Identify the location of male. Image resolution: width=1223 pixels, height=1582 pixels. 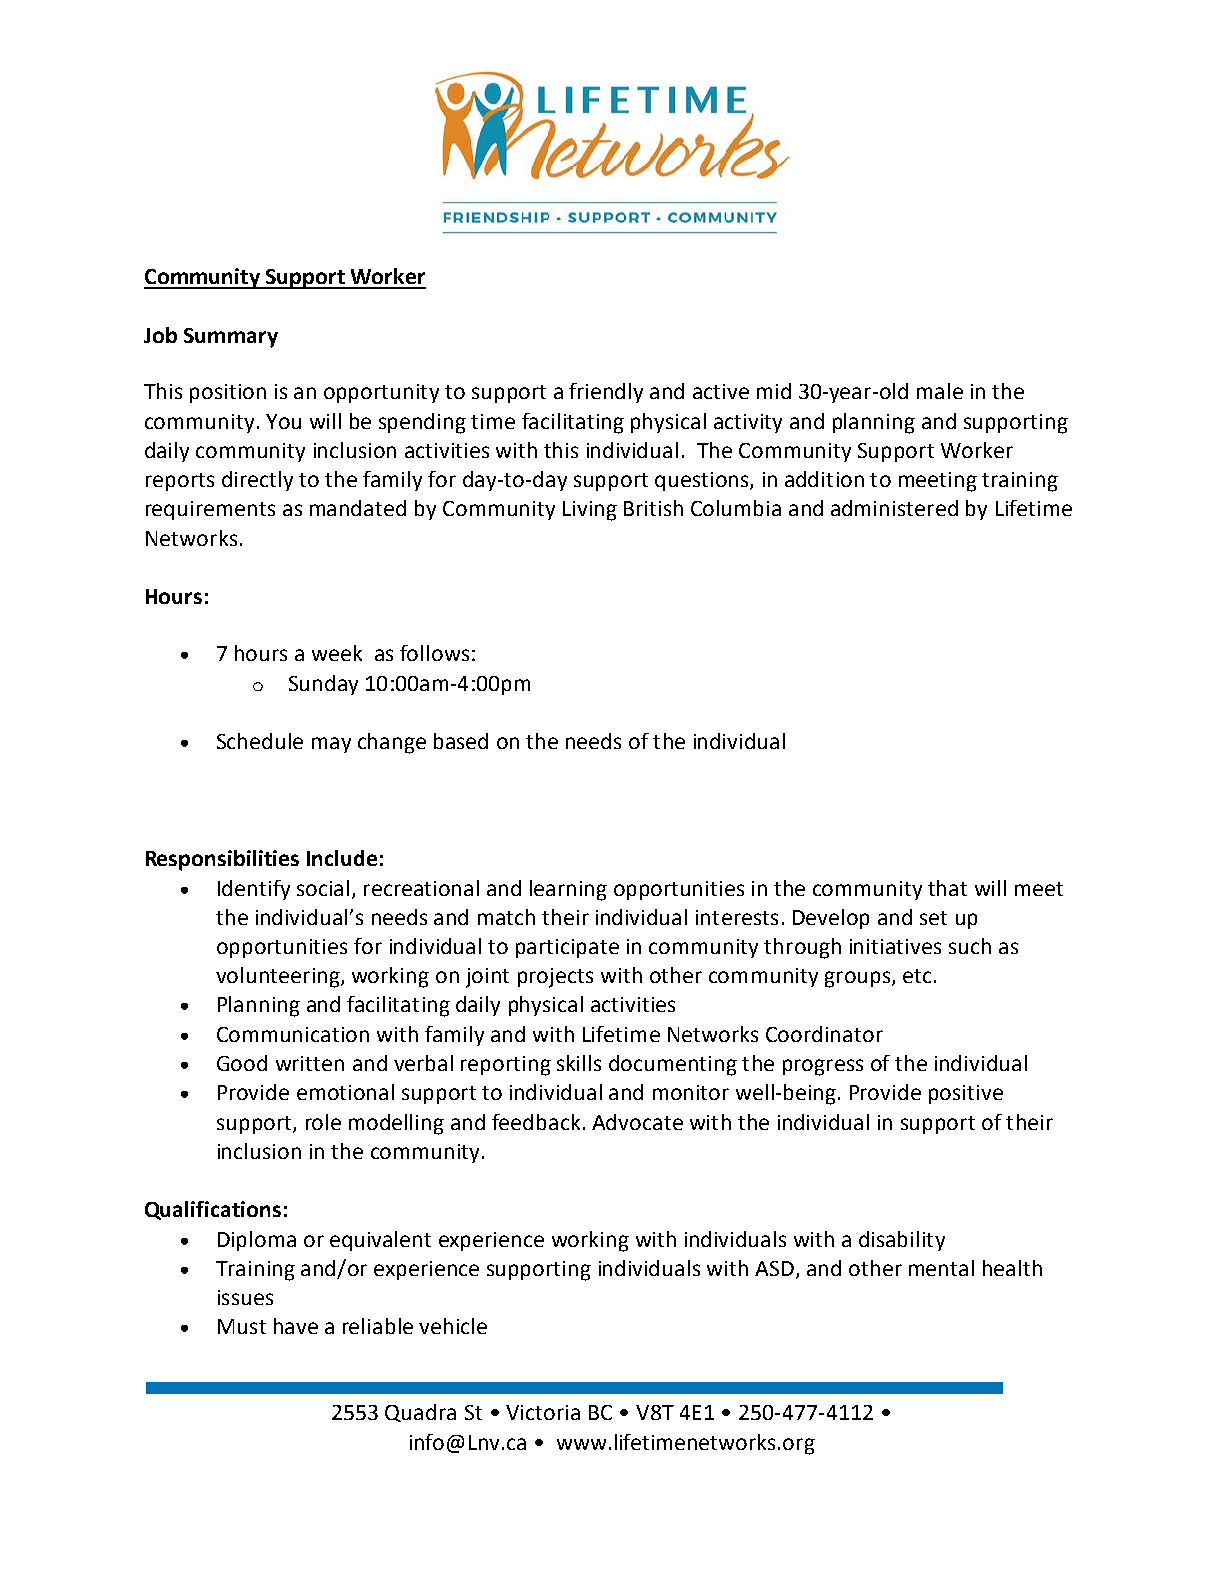
(940, 391).
